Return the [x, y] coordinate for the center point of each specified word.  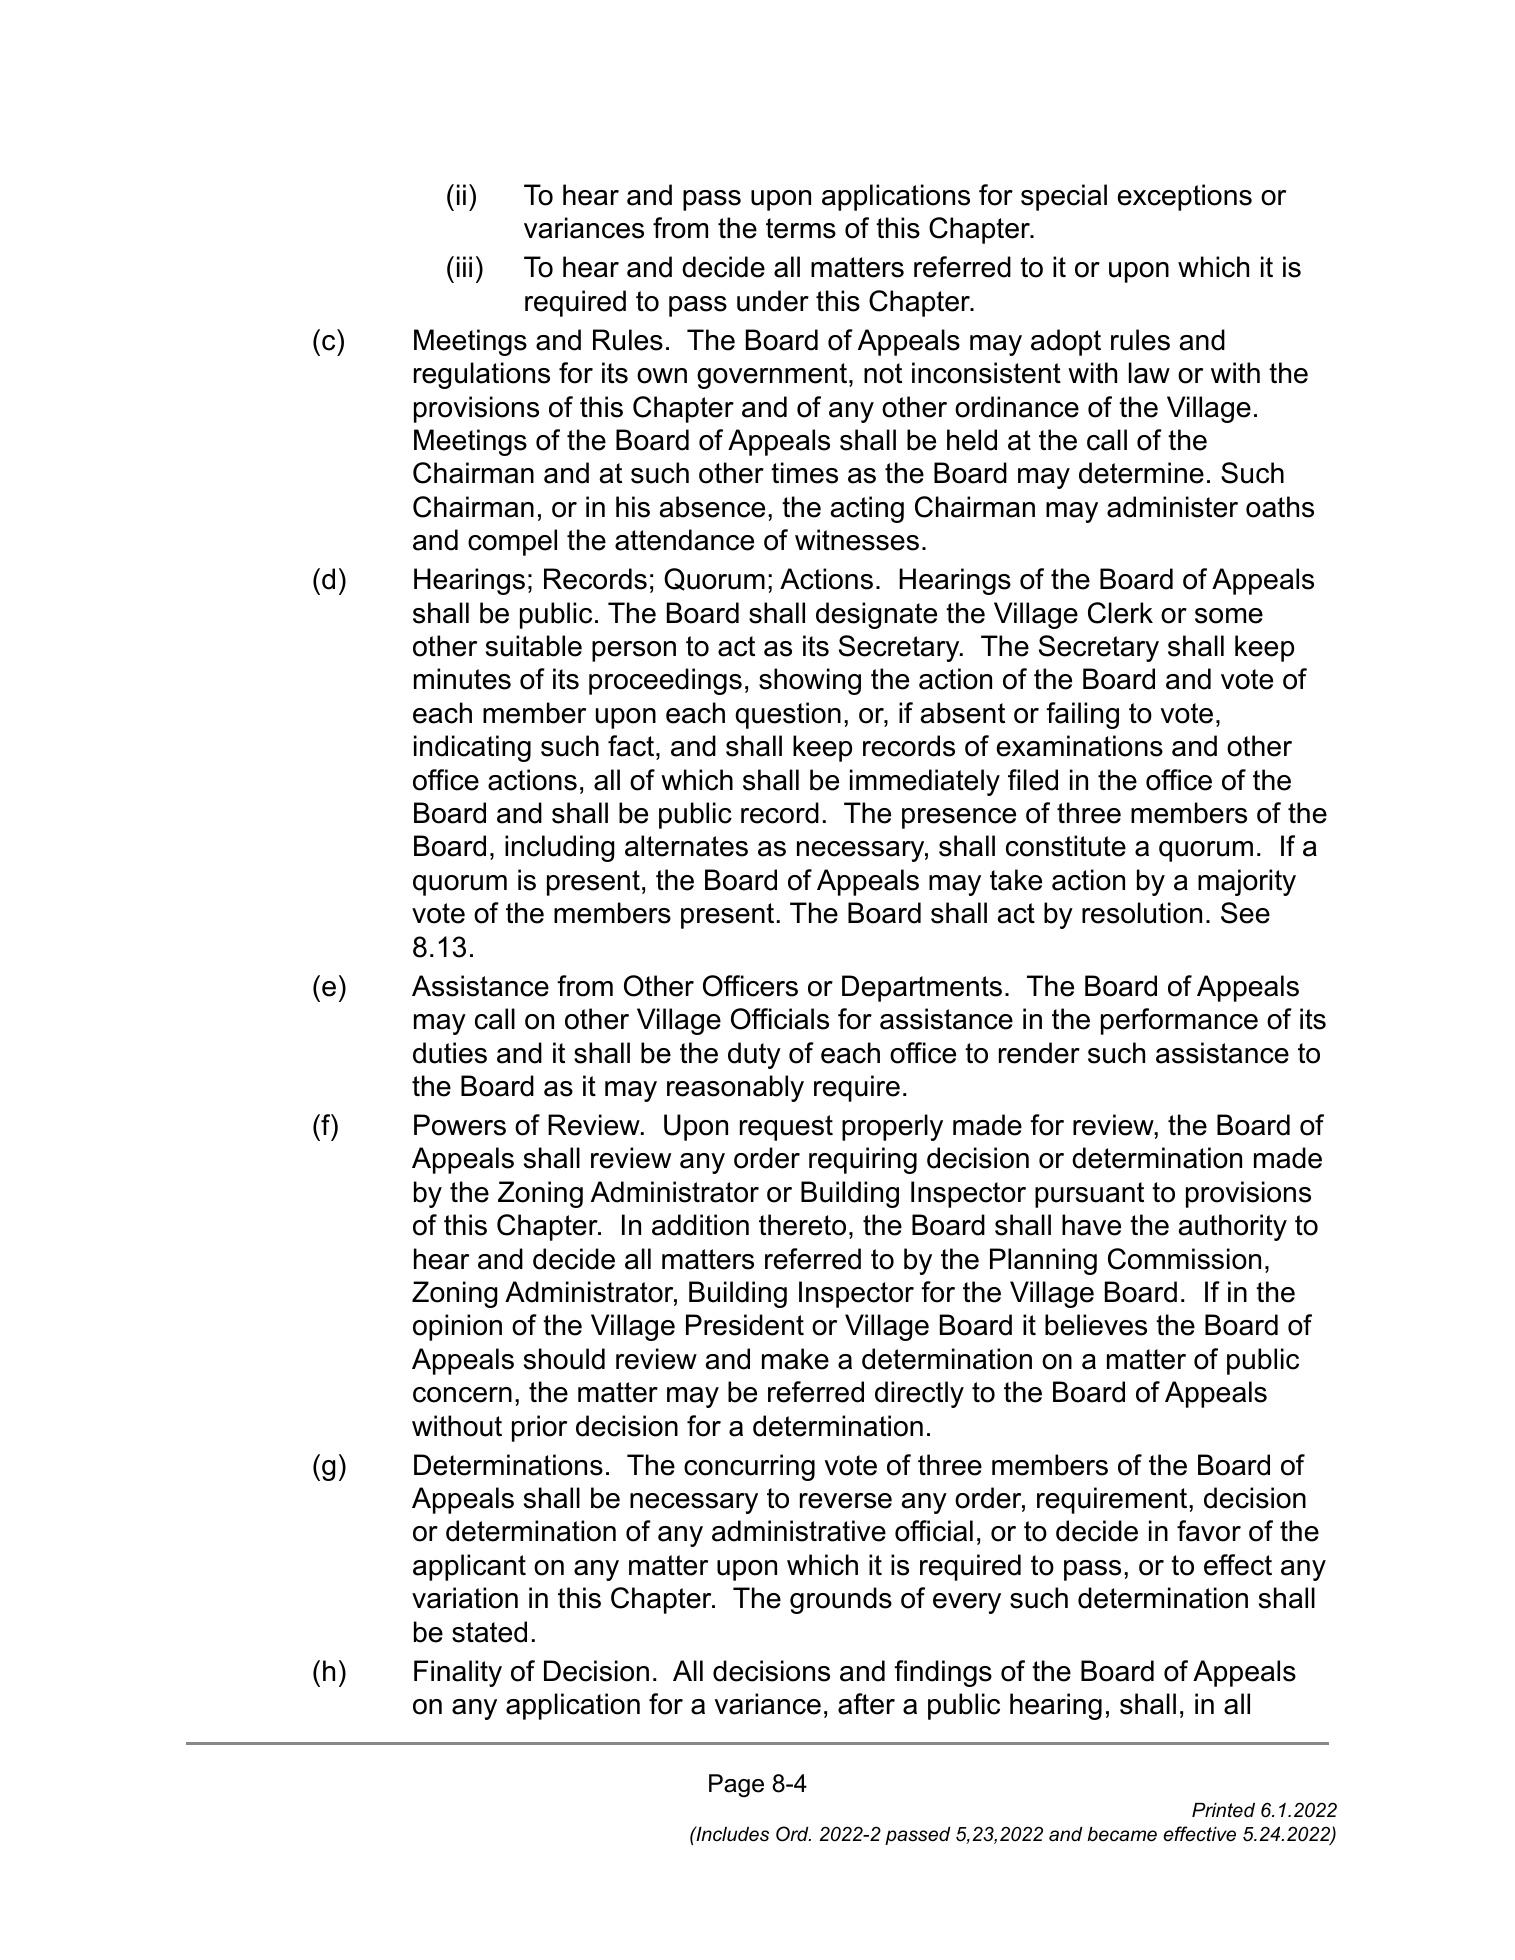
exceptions [1185, 197]
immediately [925, 782]
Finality [458, 1673]
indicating [472, 748]
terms [801, 228]
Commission [1184, 1259]
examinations [1080, 746]
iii [464, 266]
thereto [802, 1225]
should [564, 1359]
